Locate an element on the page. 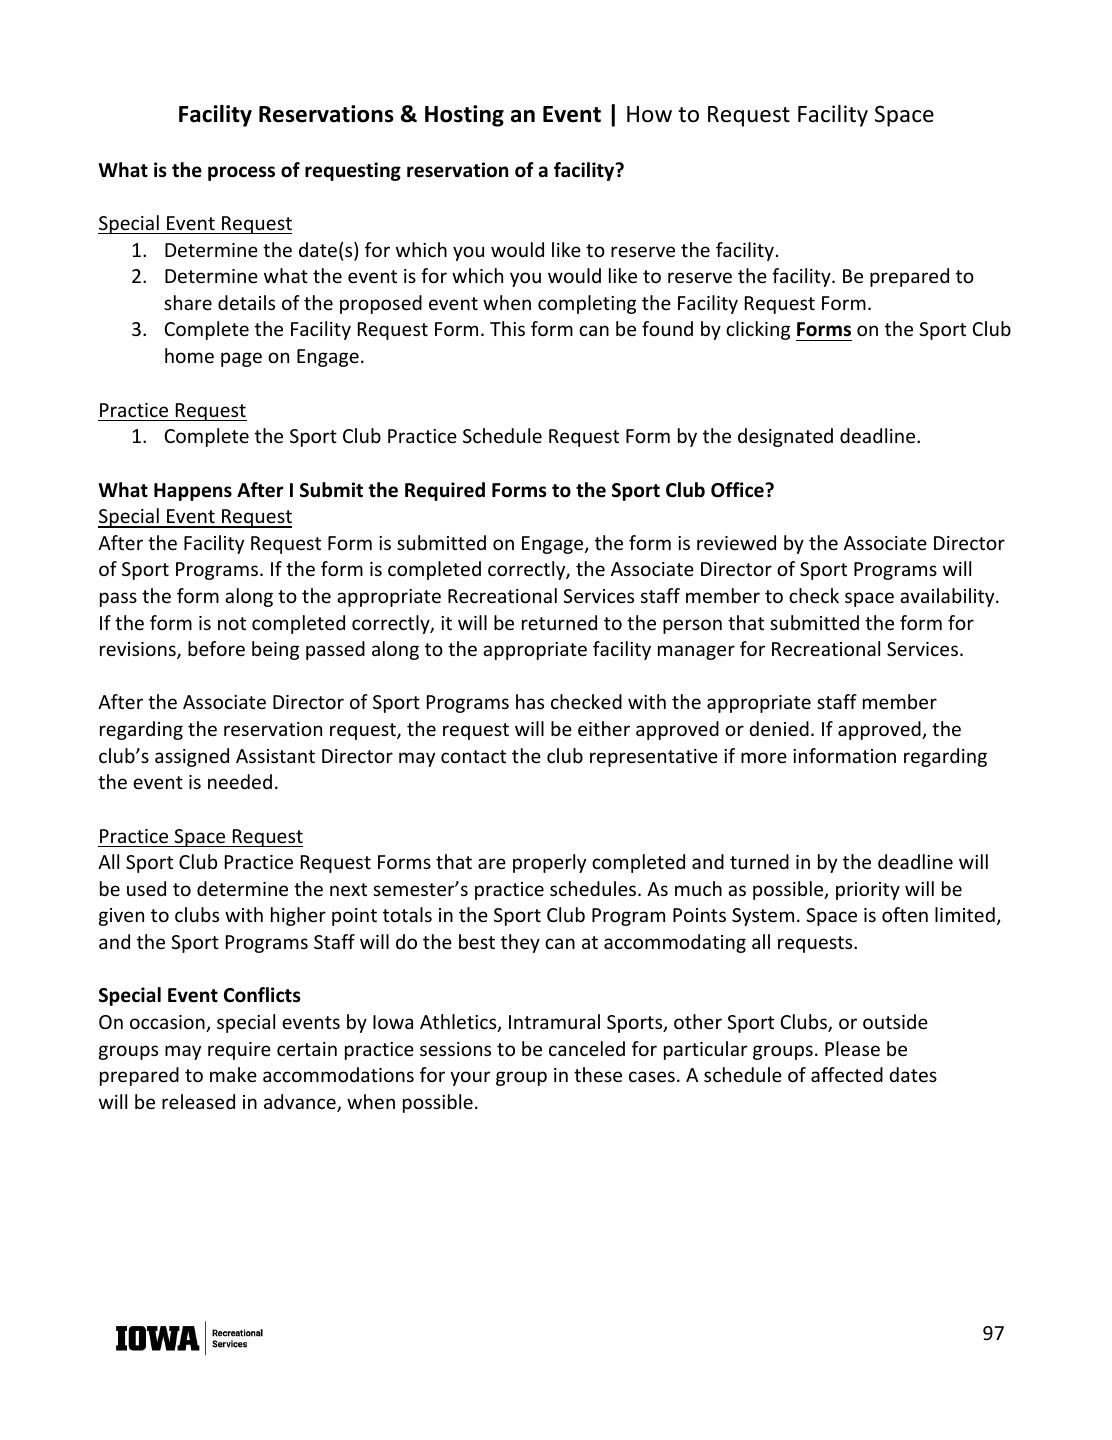  make is located at coordinates (233, 1074).
